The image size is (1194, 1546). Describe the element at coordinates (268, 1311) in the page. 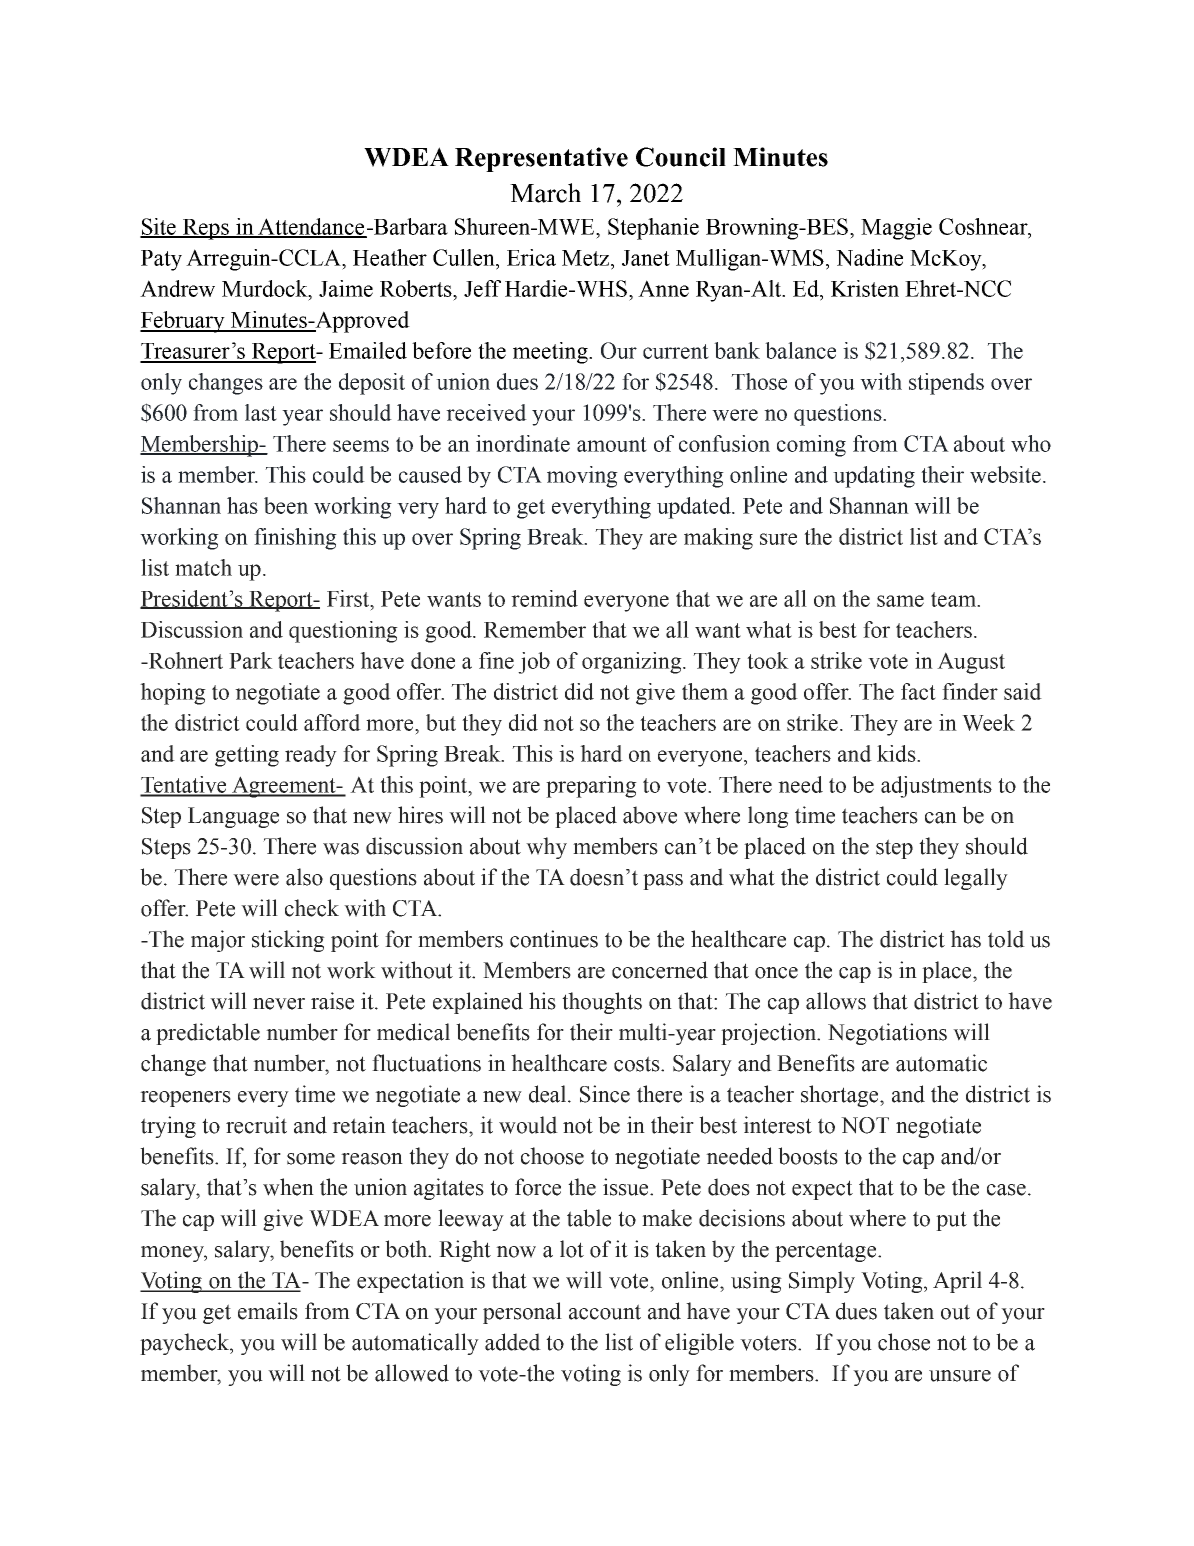

I see `emails` at that location.
